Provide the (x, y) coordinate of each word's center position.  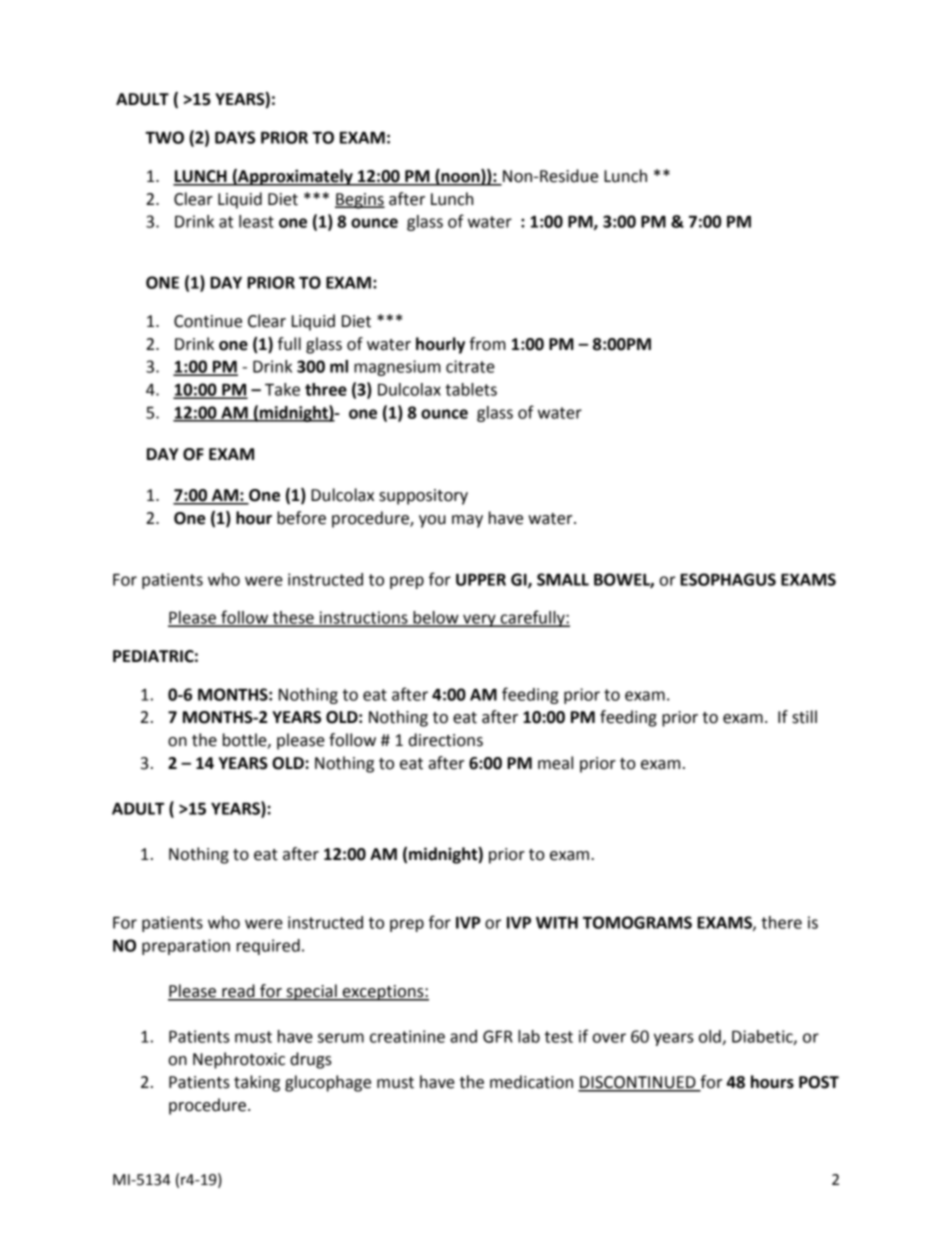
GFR (498, 1036)
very (479, 620)
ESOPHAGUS (728, 579)
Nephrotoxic (239, 1060)
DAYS (235, 137)
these (293, 618)
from (487, 344)
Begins (360, 201)
